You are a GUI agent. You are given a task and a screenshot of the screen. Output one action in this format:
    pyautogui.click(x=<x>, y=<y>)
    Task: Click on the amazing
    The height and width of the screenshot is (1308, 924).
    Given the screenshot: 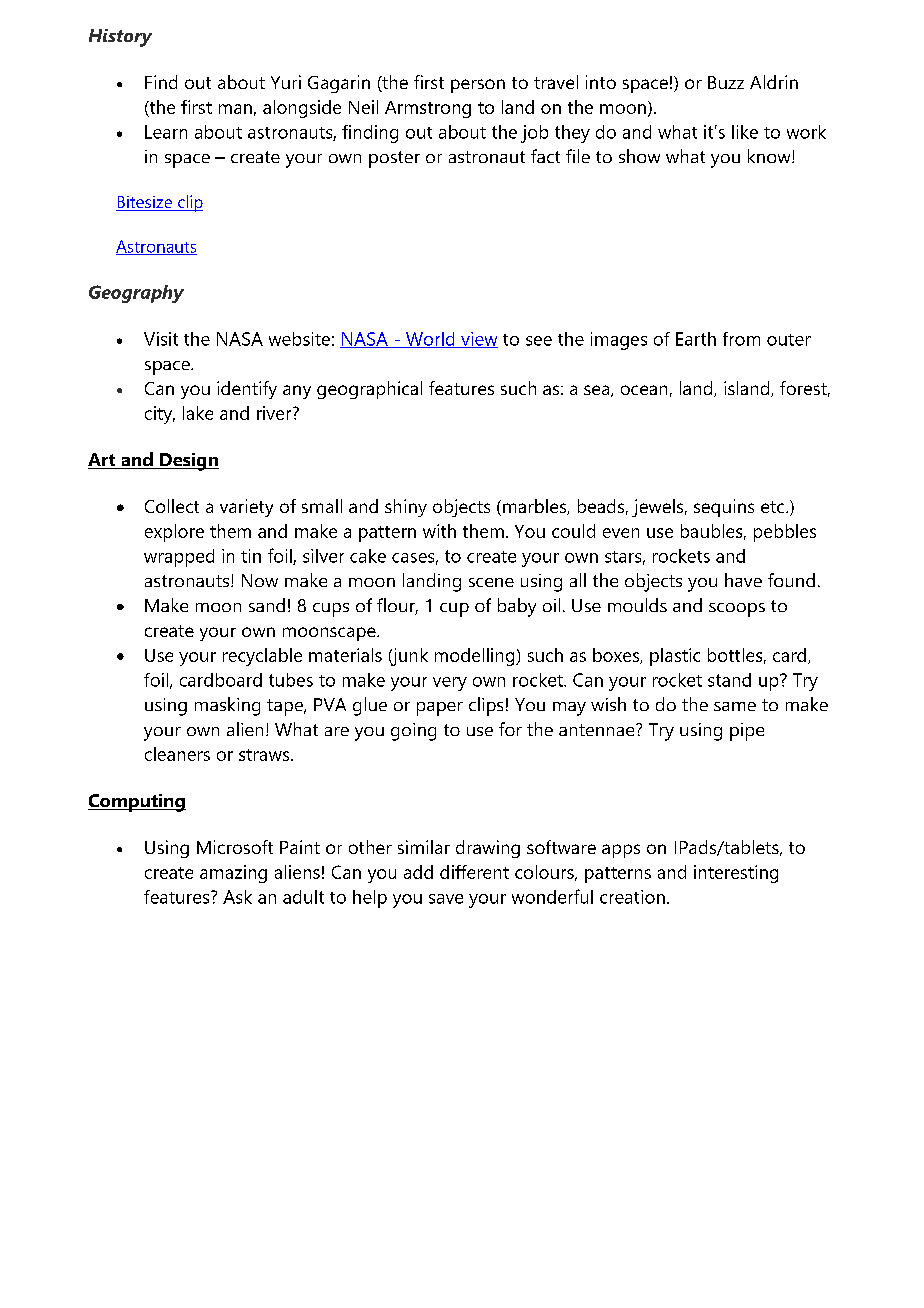 What is the action you would take?
    pyautogui.click(x=233, y=874)
